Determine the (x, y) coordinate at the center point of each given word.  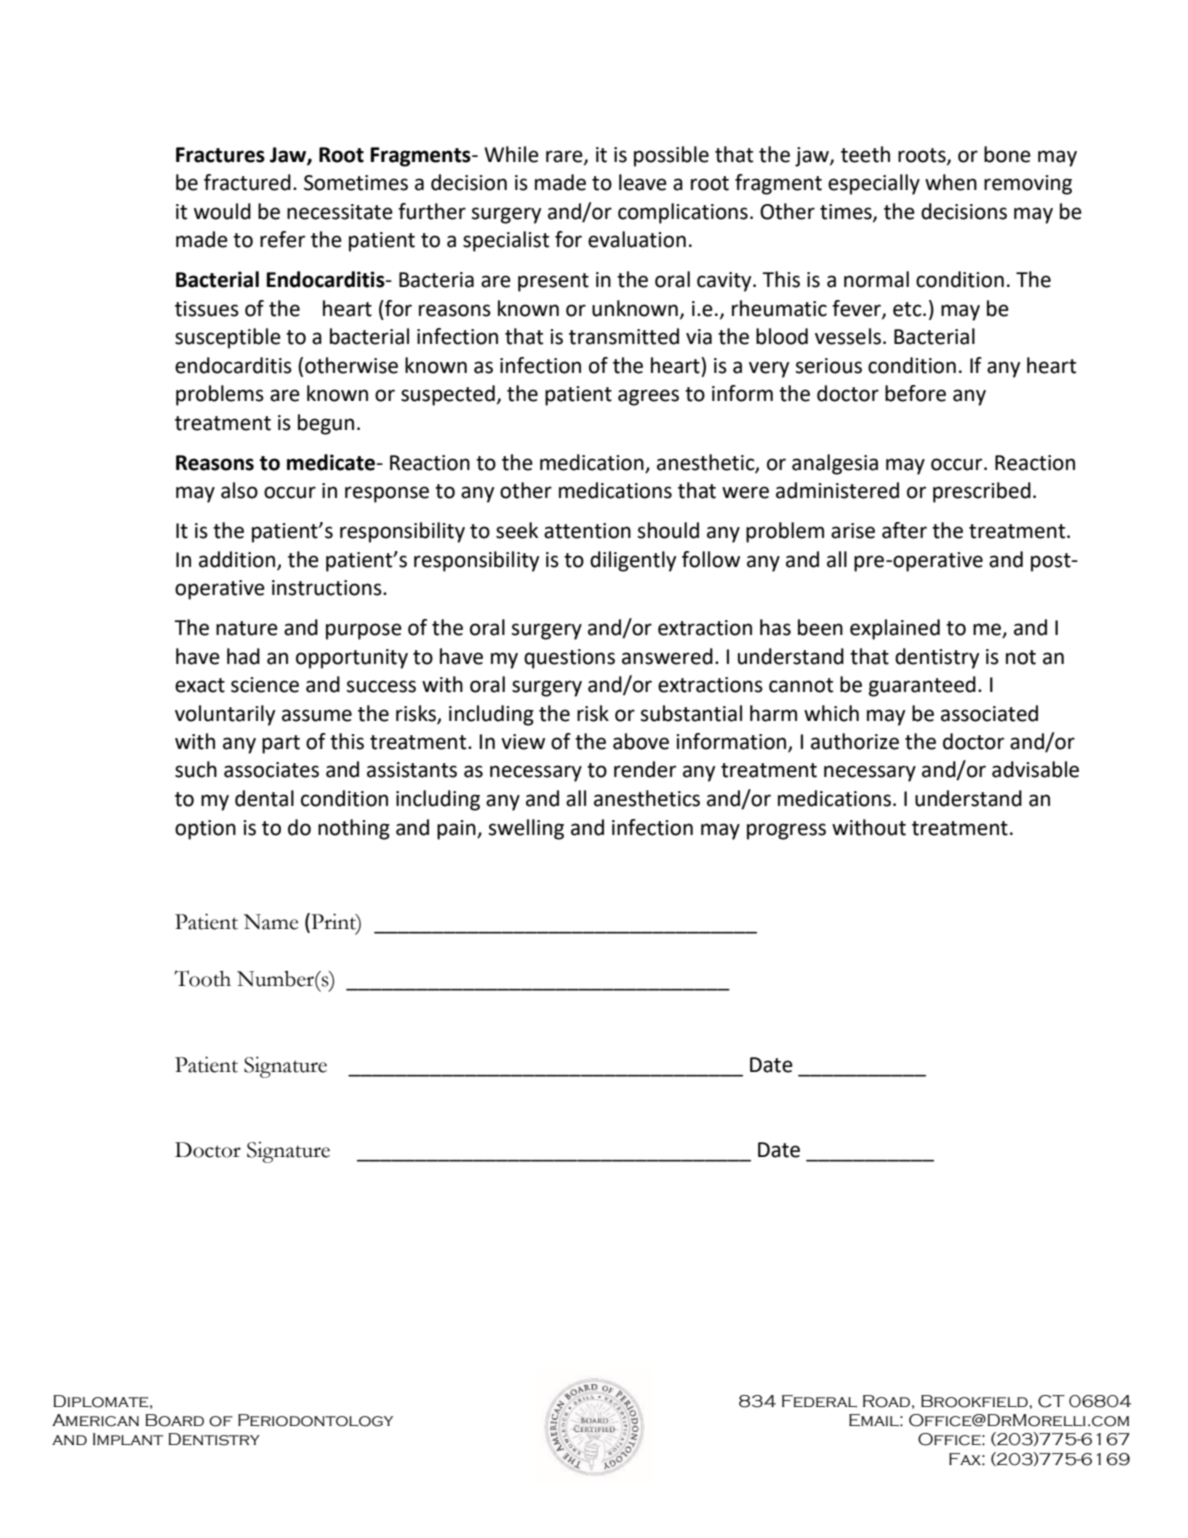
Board (174, 1420)
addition (238, 560)
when (951, 182)
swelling (526, 829)
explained (895, 629)
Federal (819, 1401)
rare (565, 157)
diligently (633, 561)
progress (786, 831)
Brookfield (975, 1401)
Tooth (202, 978)
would (222, 211)
